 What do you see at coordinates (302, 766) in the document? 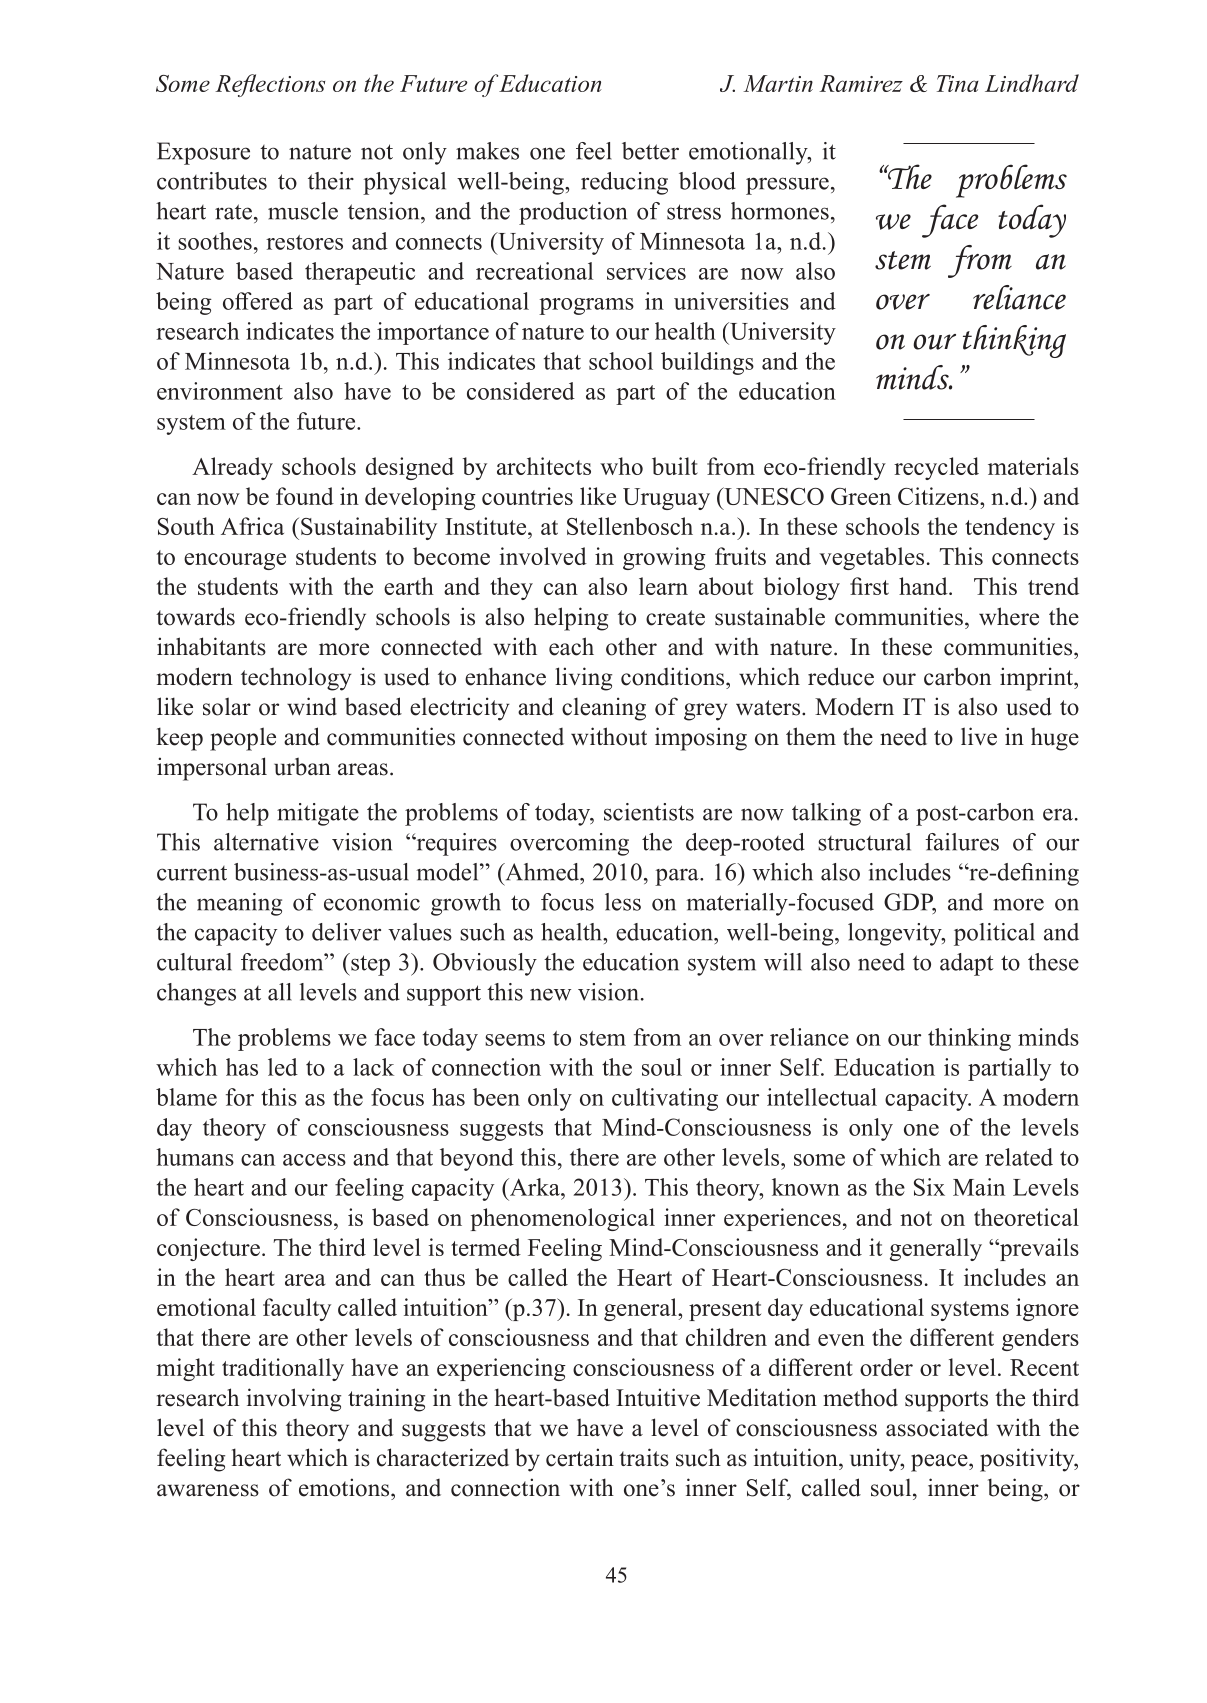
I see `urban` at bounding box center [302, 766].
